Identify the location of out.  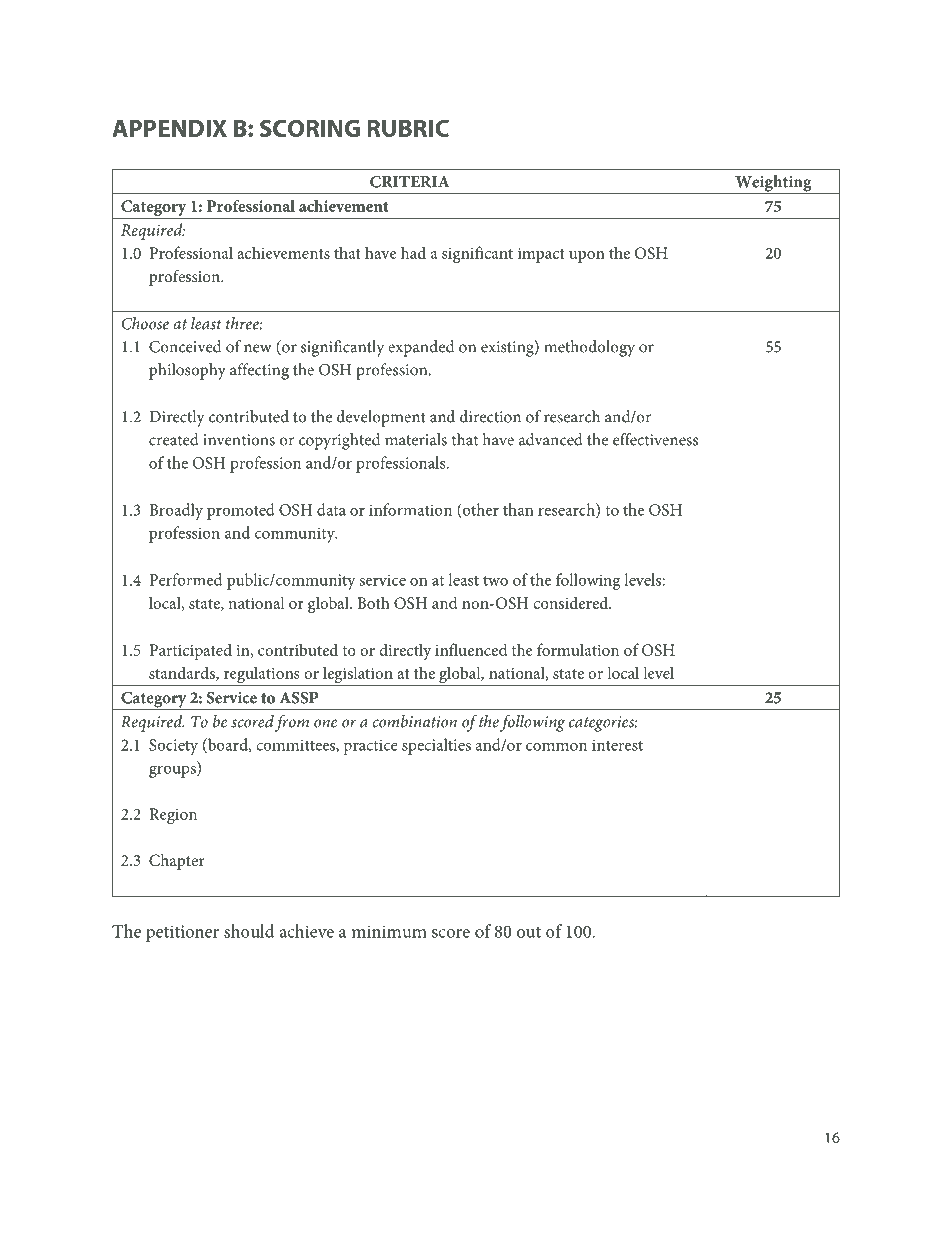
(529, 932).
